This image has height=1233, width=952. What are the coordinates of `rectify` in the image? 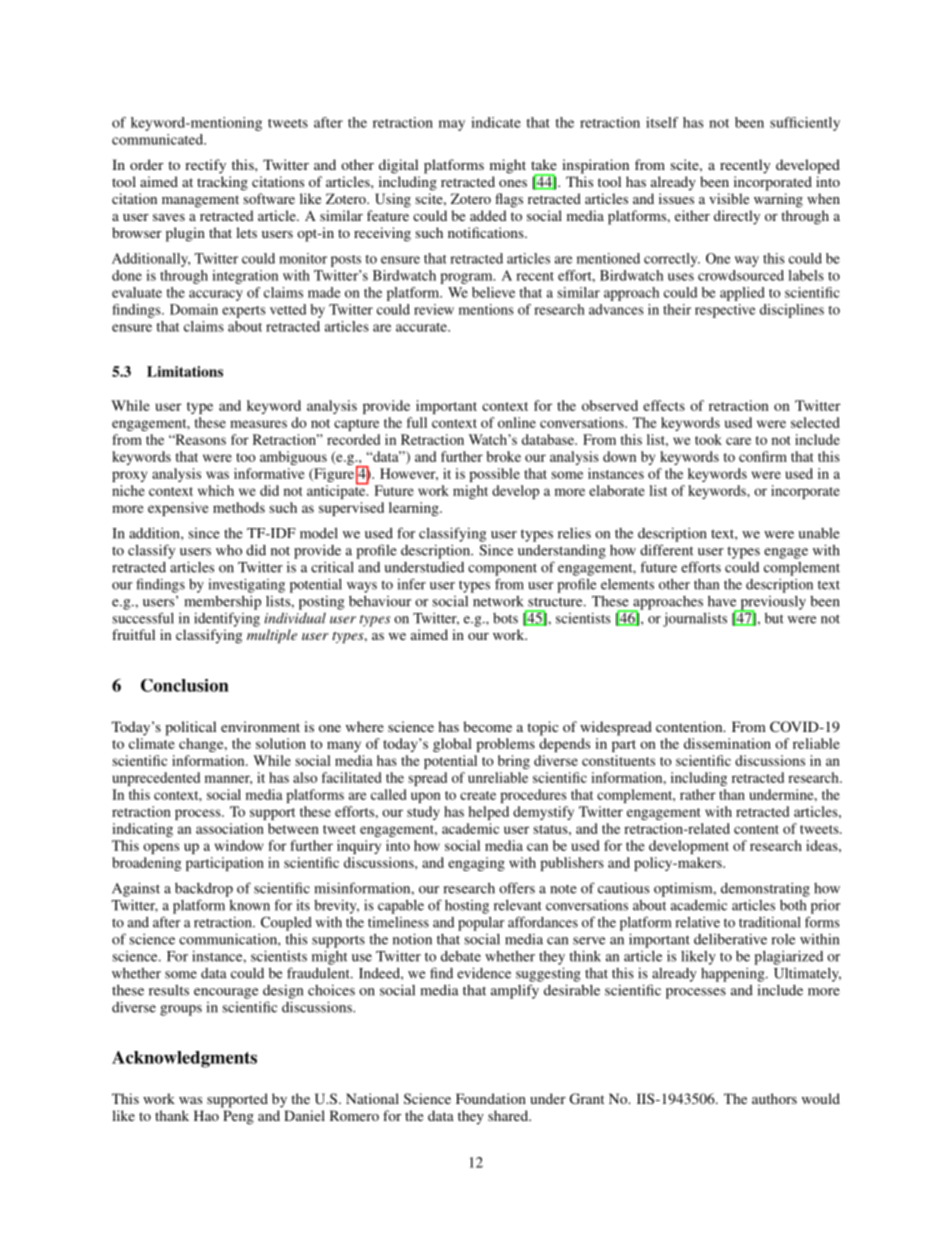 It's located at (205, 166).
